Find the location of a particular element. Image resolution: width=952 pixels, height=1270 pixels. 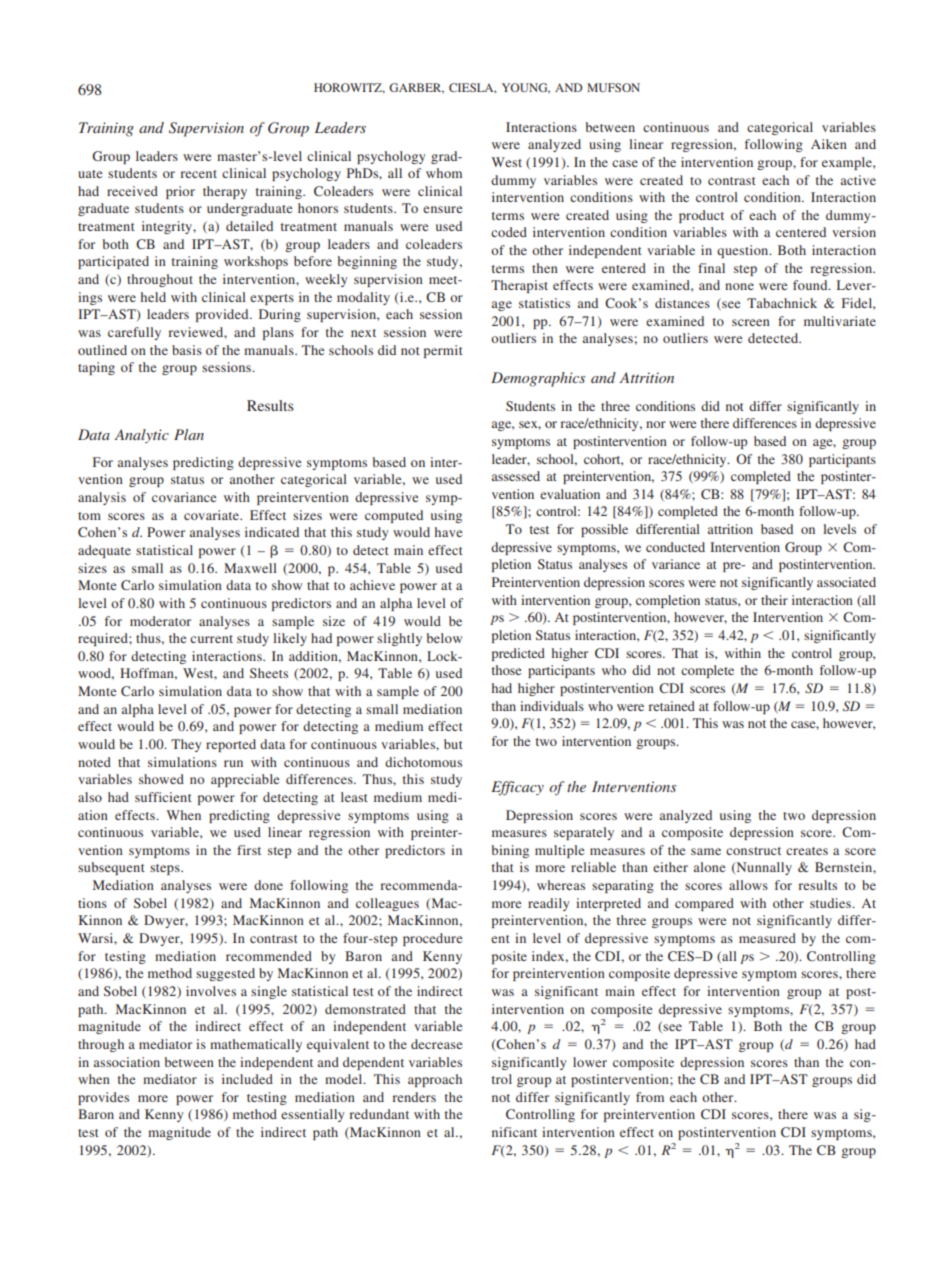

recent is located at coordinates (199, 174).
